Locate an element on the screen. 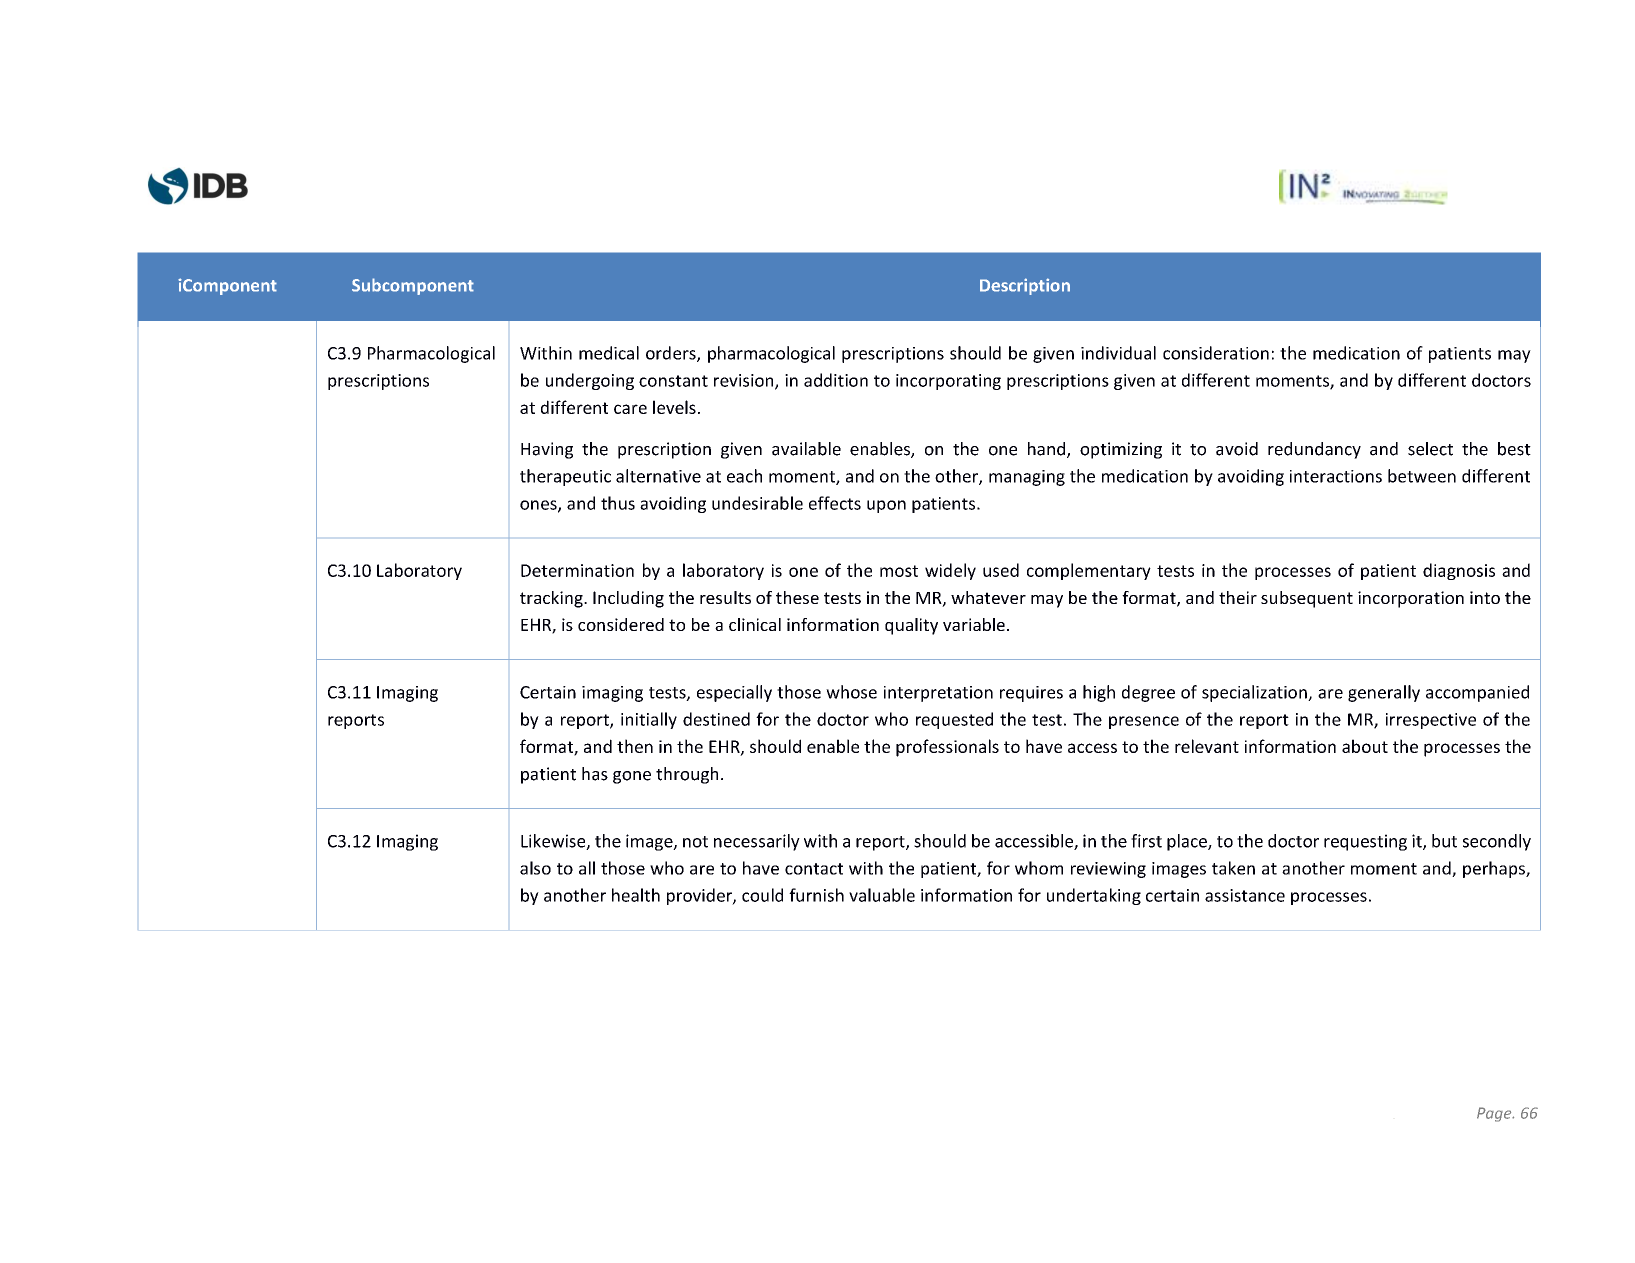  Description is located at coordinates (1025, 286).
